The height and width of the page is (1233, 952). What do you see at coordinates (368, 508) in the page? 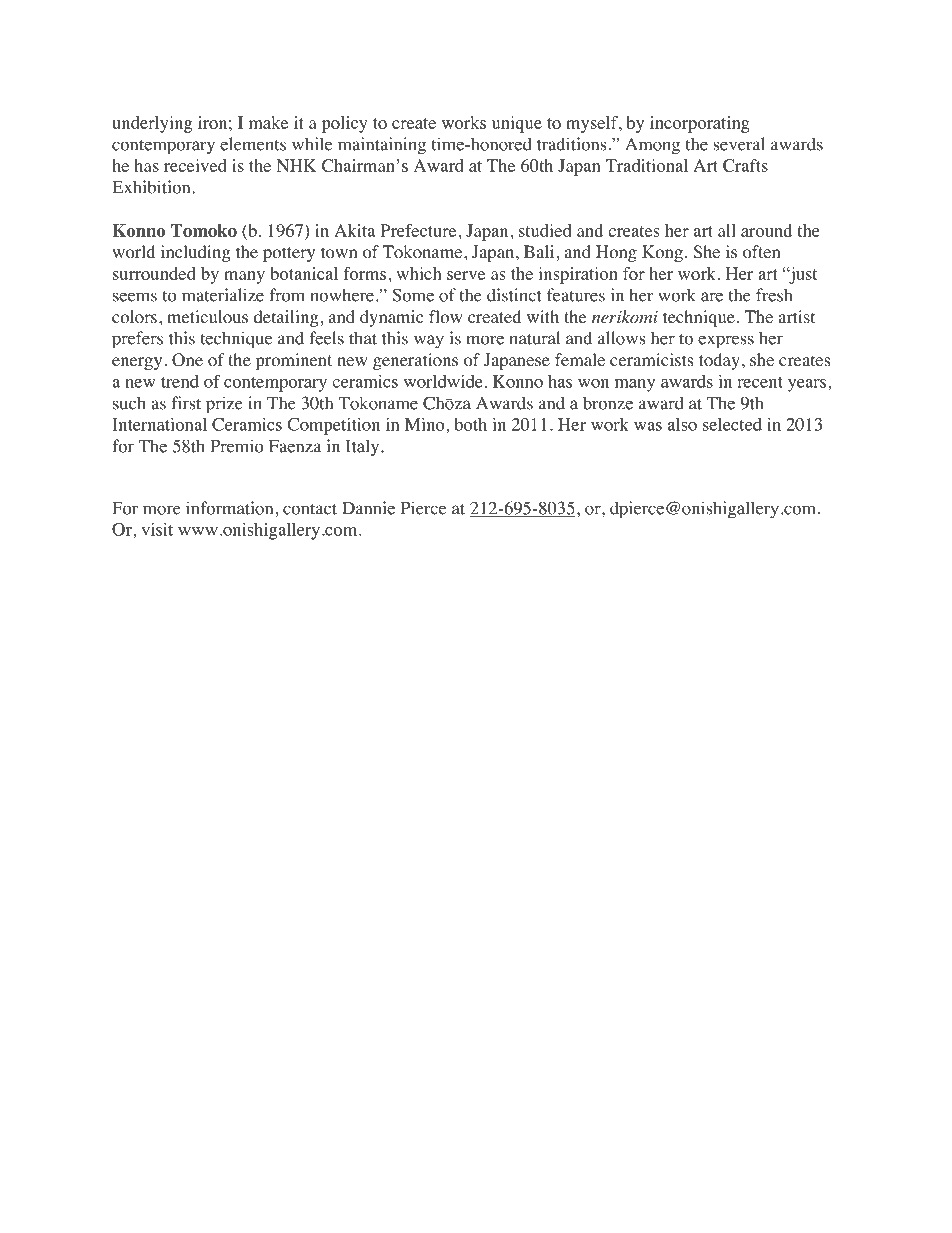
I see `Dannie` at bounding box center [368, 508].
